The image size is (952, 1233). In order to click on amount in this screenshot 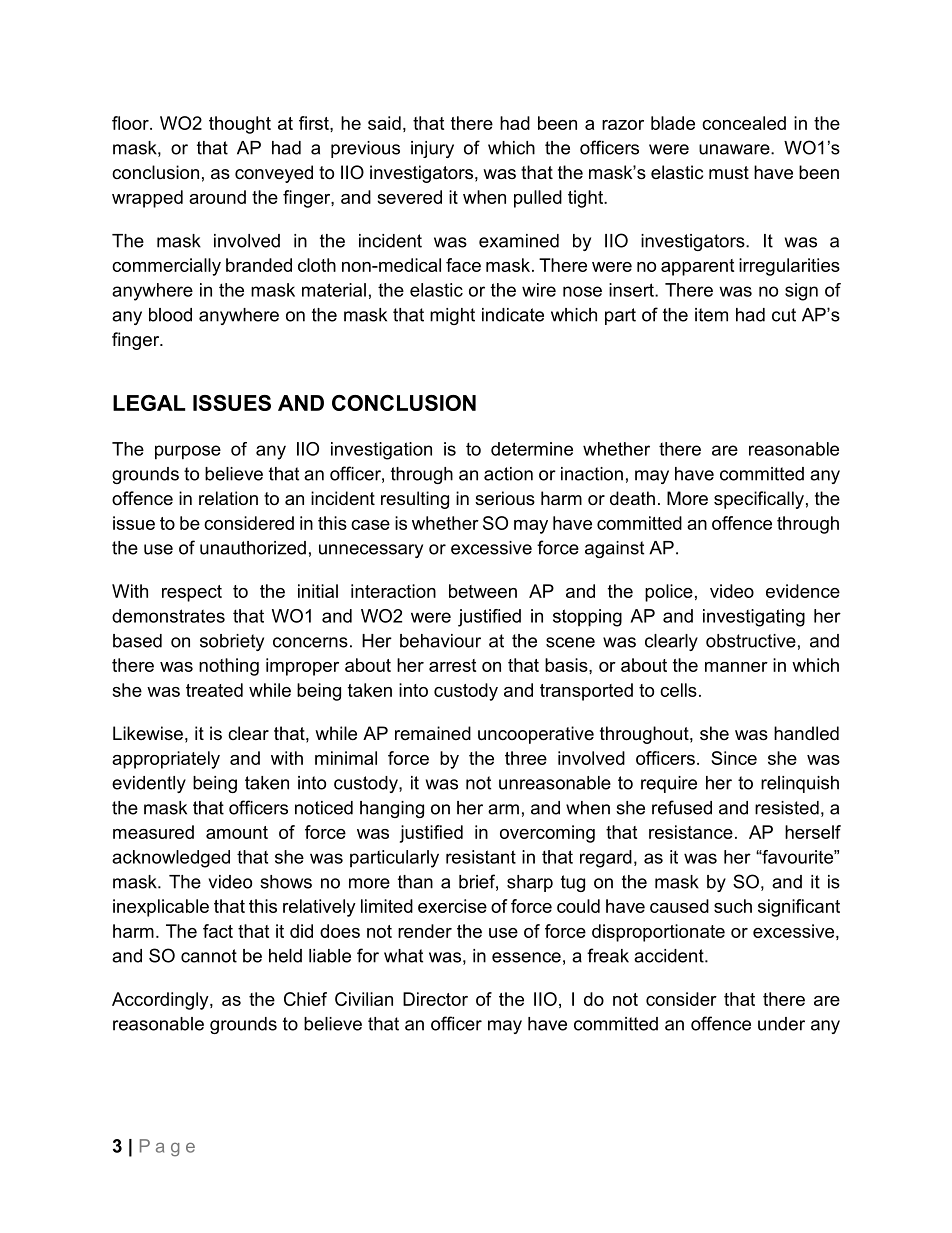, I will do `click(237, 832)`.
